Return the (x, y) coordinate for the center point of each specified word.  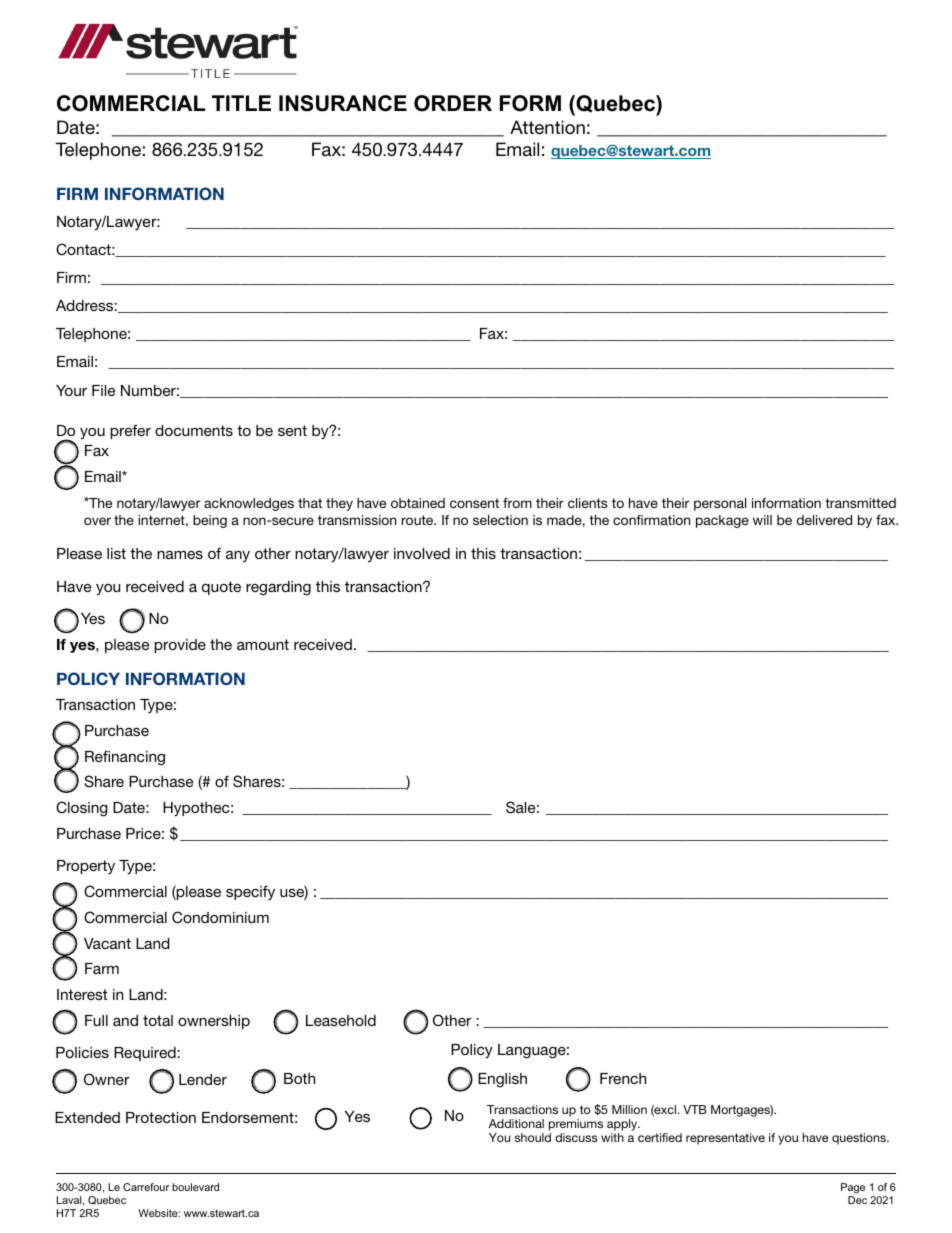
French (623, 1078)
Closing (81, 809)
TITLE (241, 103)
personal (720, 504)
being (210, 521)
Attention (547, 127)
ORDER (453, 103)
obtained (418, 503)
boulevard (195, 1187)
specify (250, 892)
